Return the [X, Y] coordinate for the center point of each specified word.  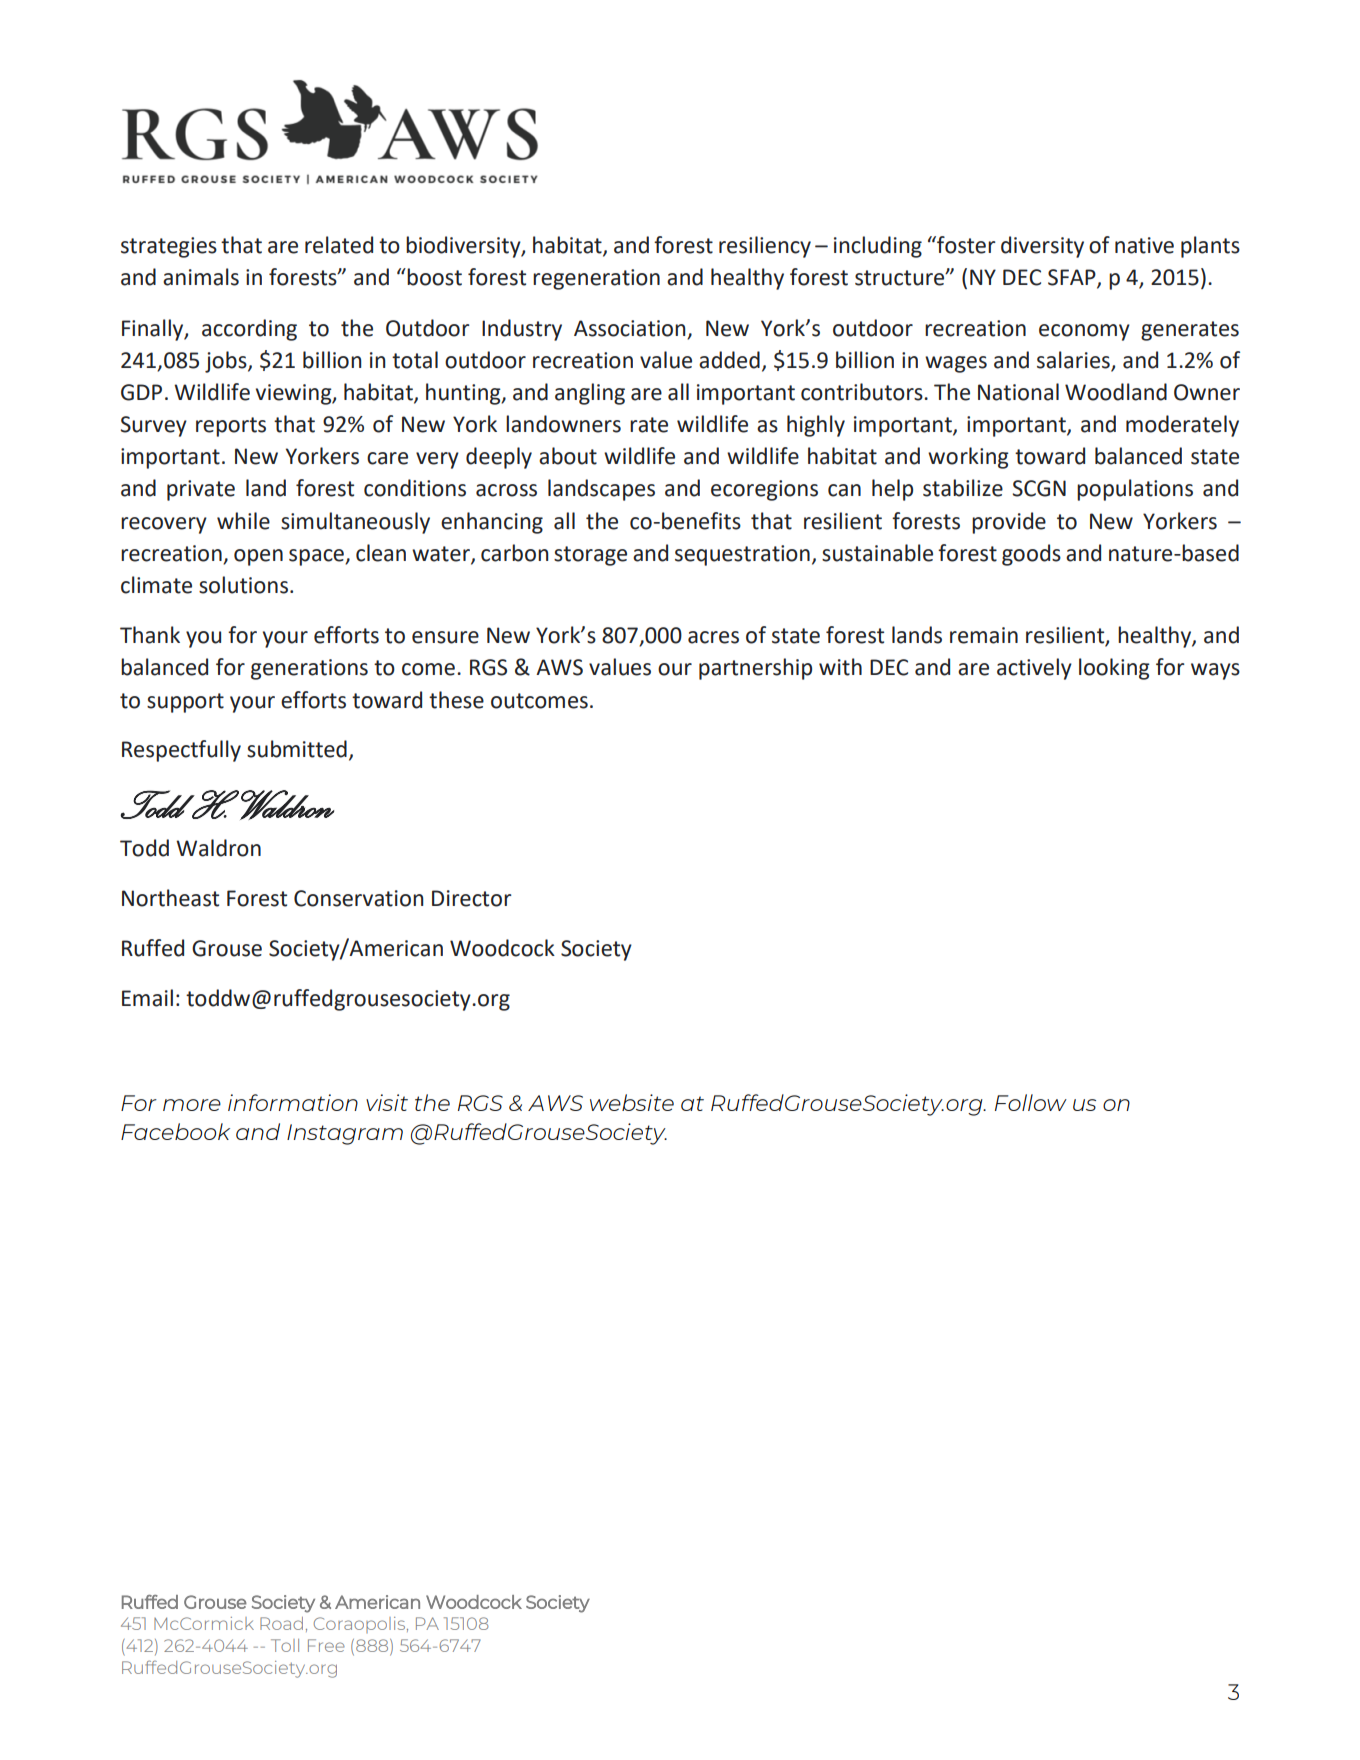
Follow [1031, 1102]
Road [281, 1623]
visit [387, 1102]
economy [1084, 332]
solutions [243, 585]
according [249, 330]
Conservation [358, 898]
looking [1114, 669]
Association [629, 328]
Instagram [345, 1134]
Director [472, 898]
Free [326, 1645]
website [632, 1102]
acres [713, 637]
